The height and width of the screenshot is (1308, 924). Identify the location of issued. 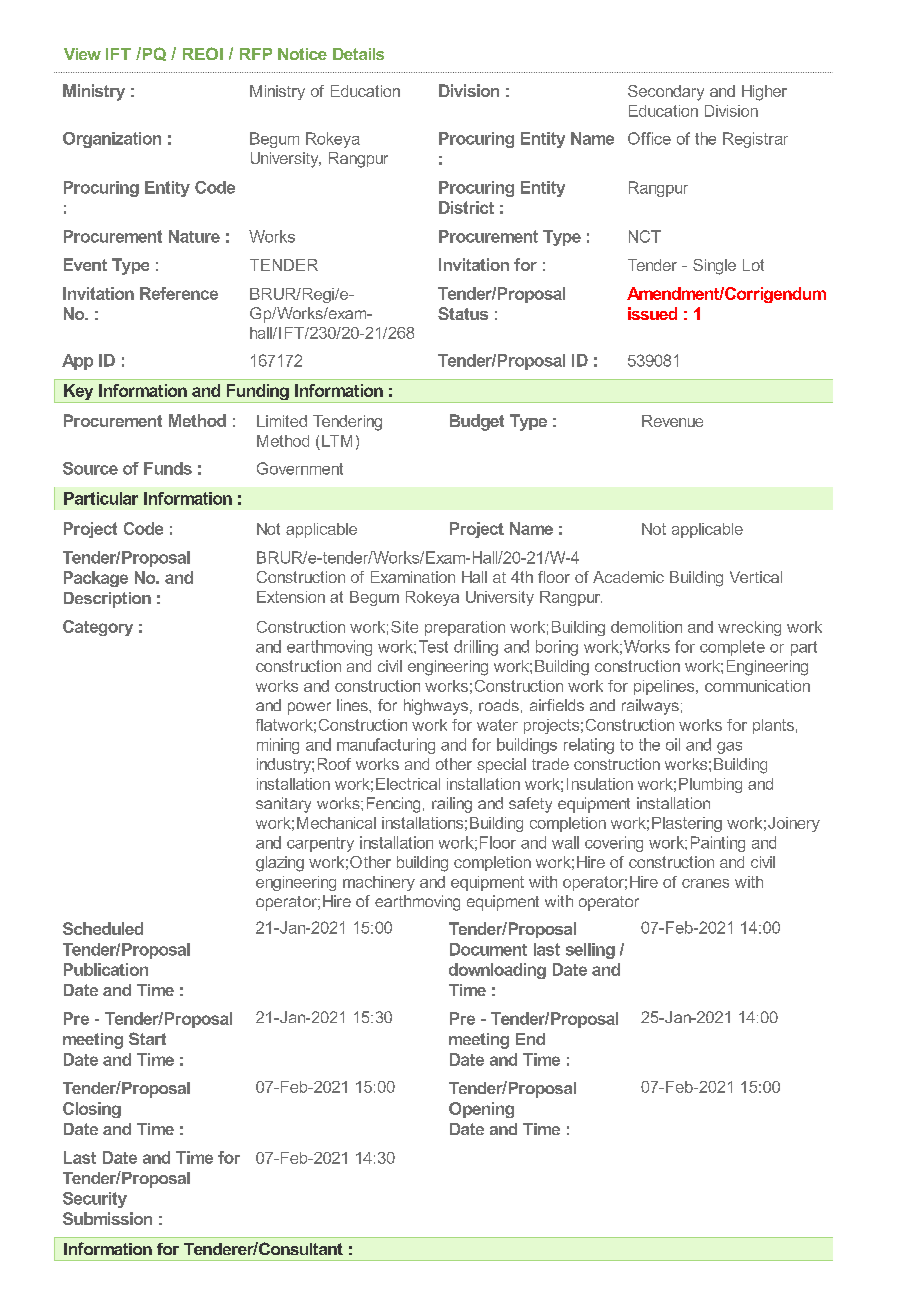
(652, 313).
